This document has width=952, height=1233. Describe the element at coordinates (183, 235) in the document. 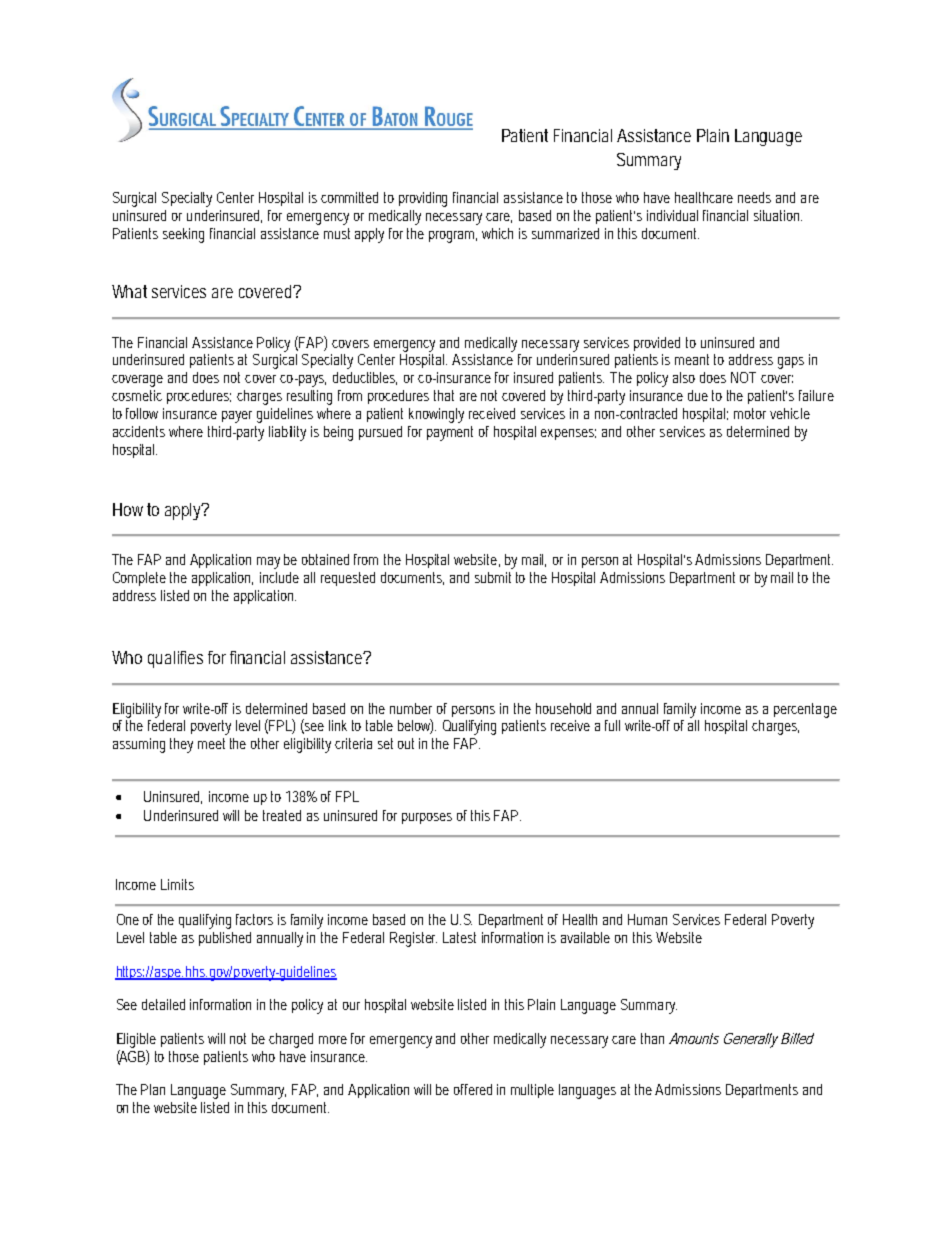

I see `seeking` at that location.
